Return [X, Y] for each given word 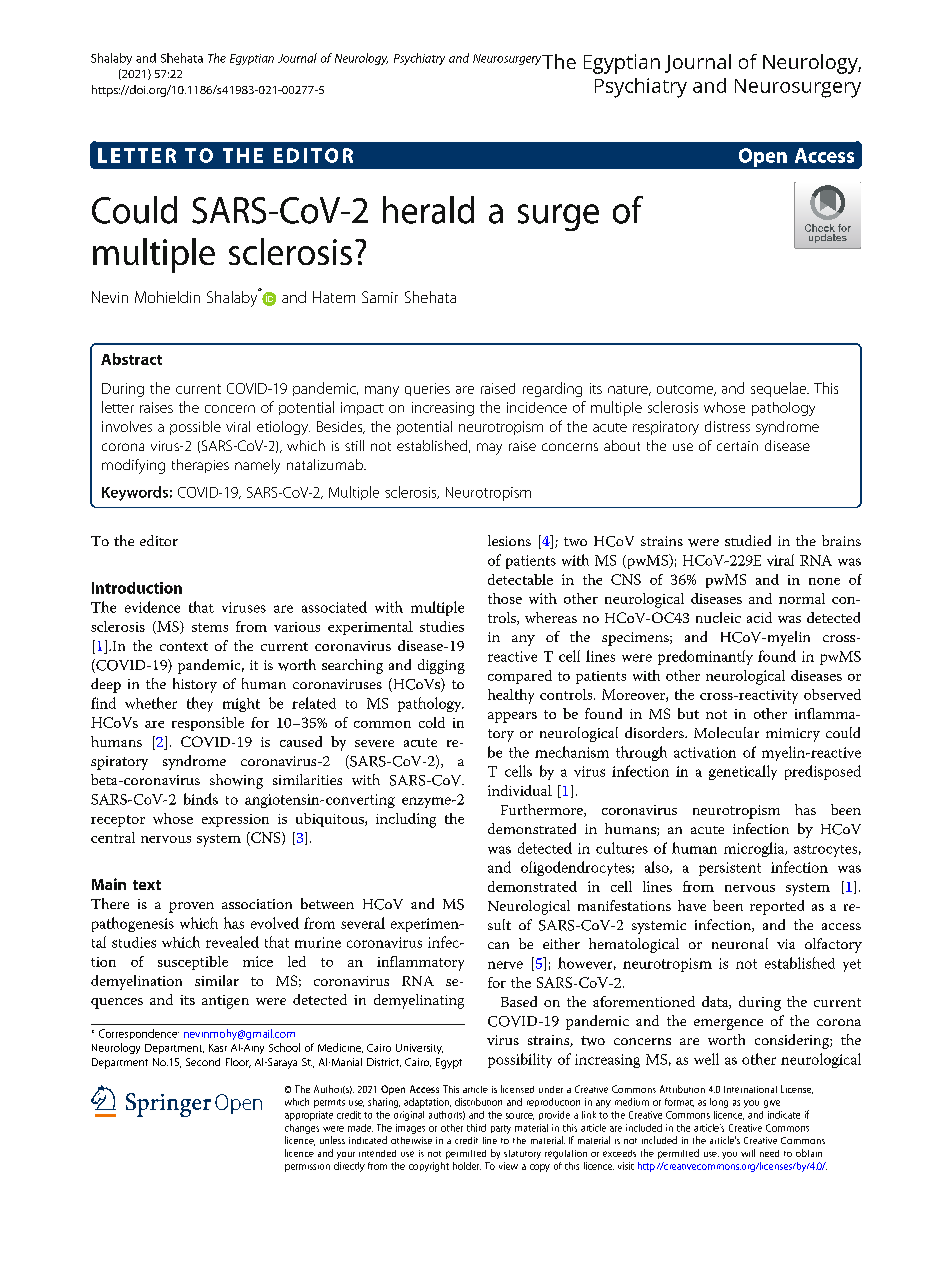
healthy [511, 696]
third [476, 1128]
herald [428, 210]
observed [832, 694]
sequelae [780, 389]
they [200, 704]
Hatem [334, 297]
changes [302, 1129]
